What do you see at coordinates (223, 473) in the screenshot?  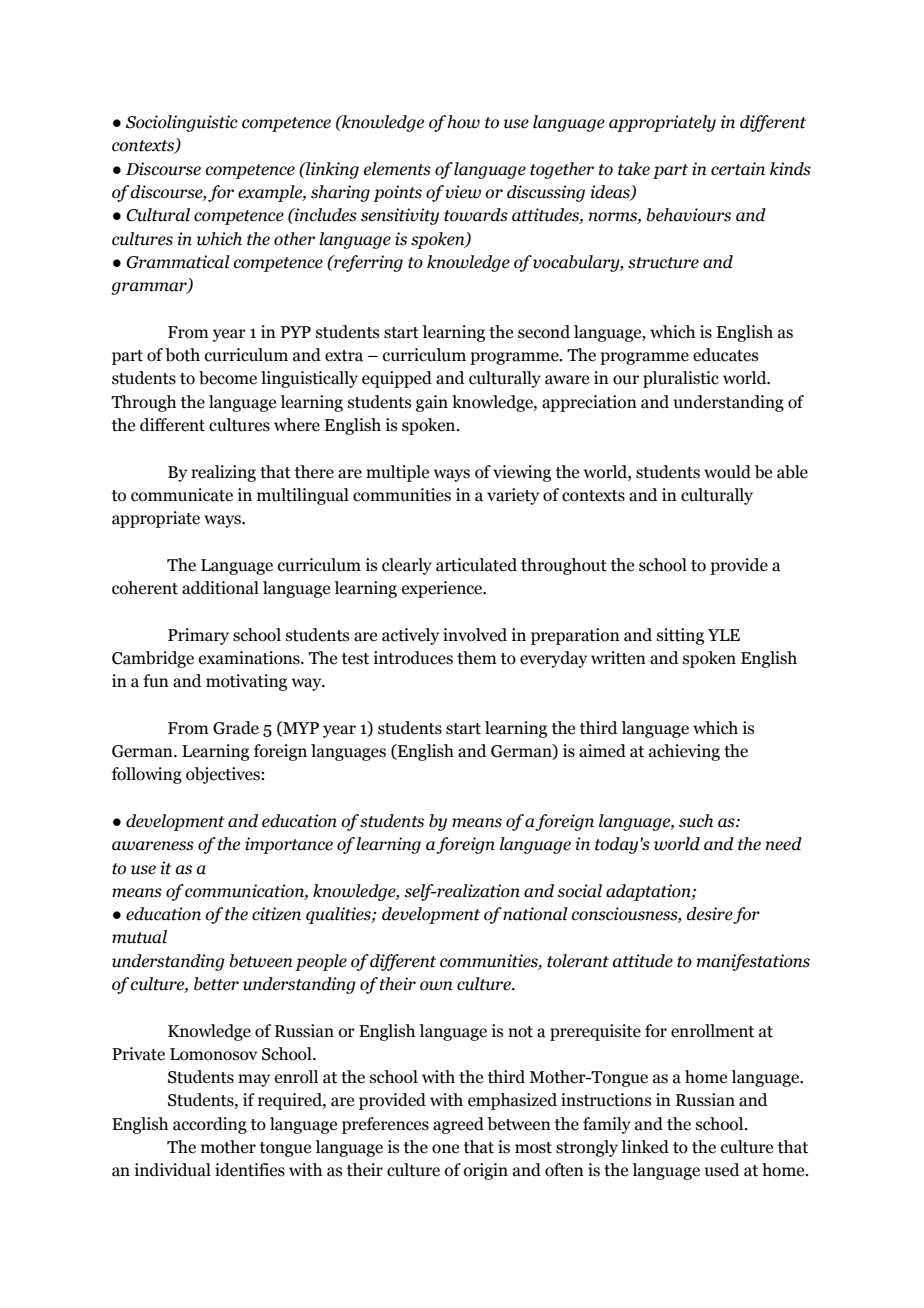 I see `realizing` at bounding box center [223, 473].
